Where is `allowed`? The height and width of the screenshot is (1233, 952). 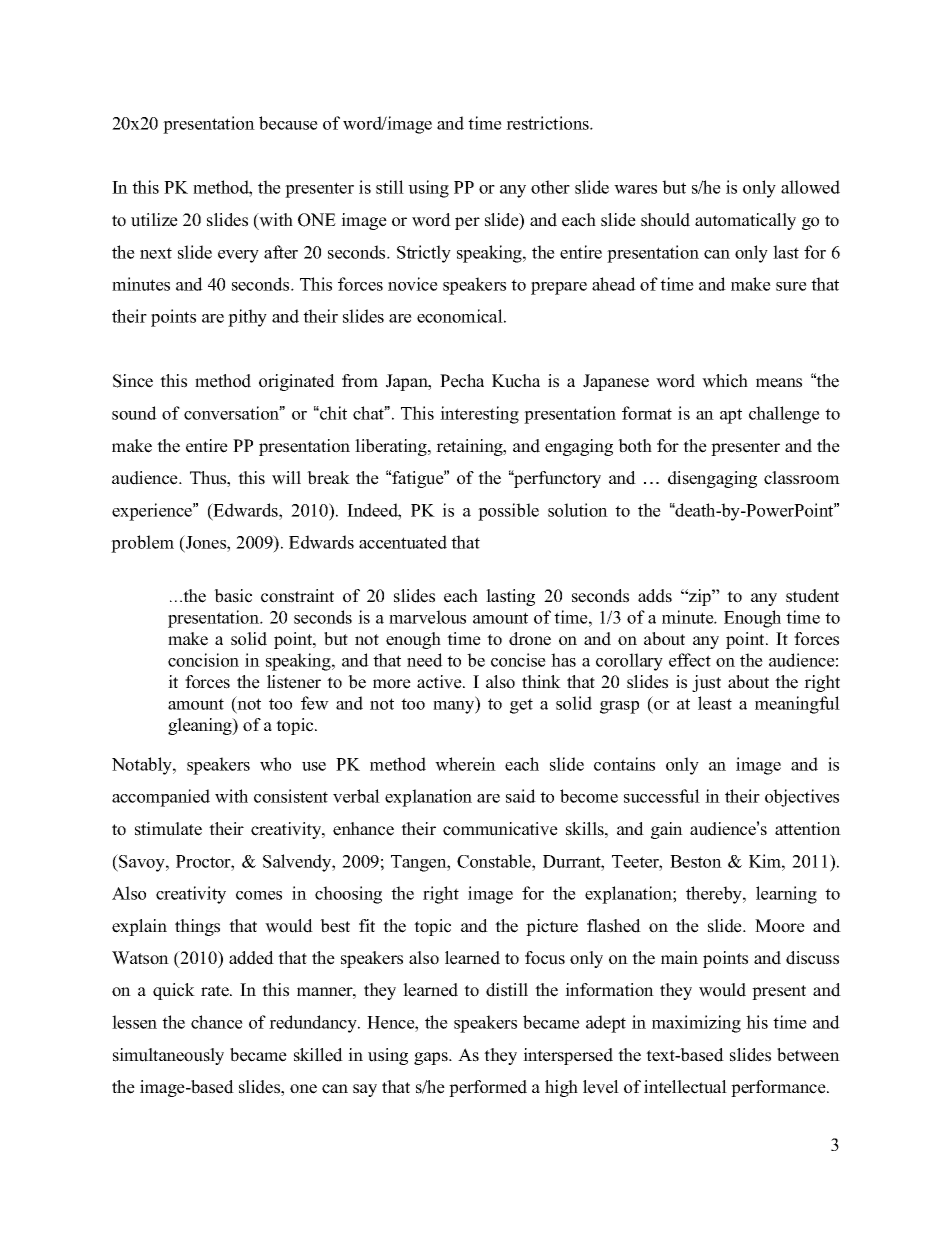
allowed is located at coordinates (810, 187).
